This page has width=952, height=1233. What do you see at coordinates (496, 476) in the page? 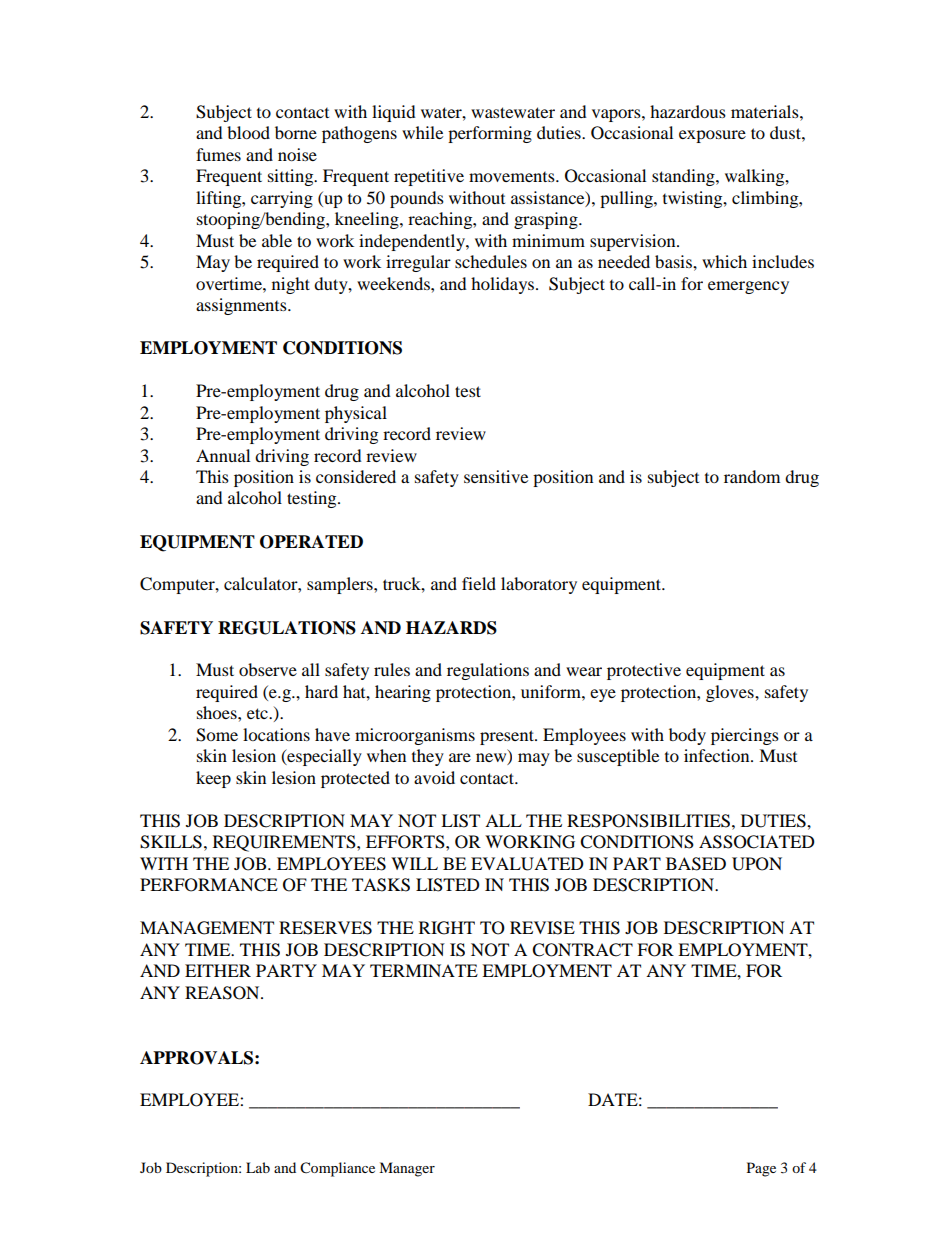
I see `sensitive` at bounding box center [496, 476].
